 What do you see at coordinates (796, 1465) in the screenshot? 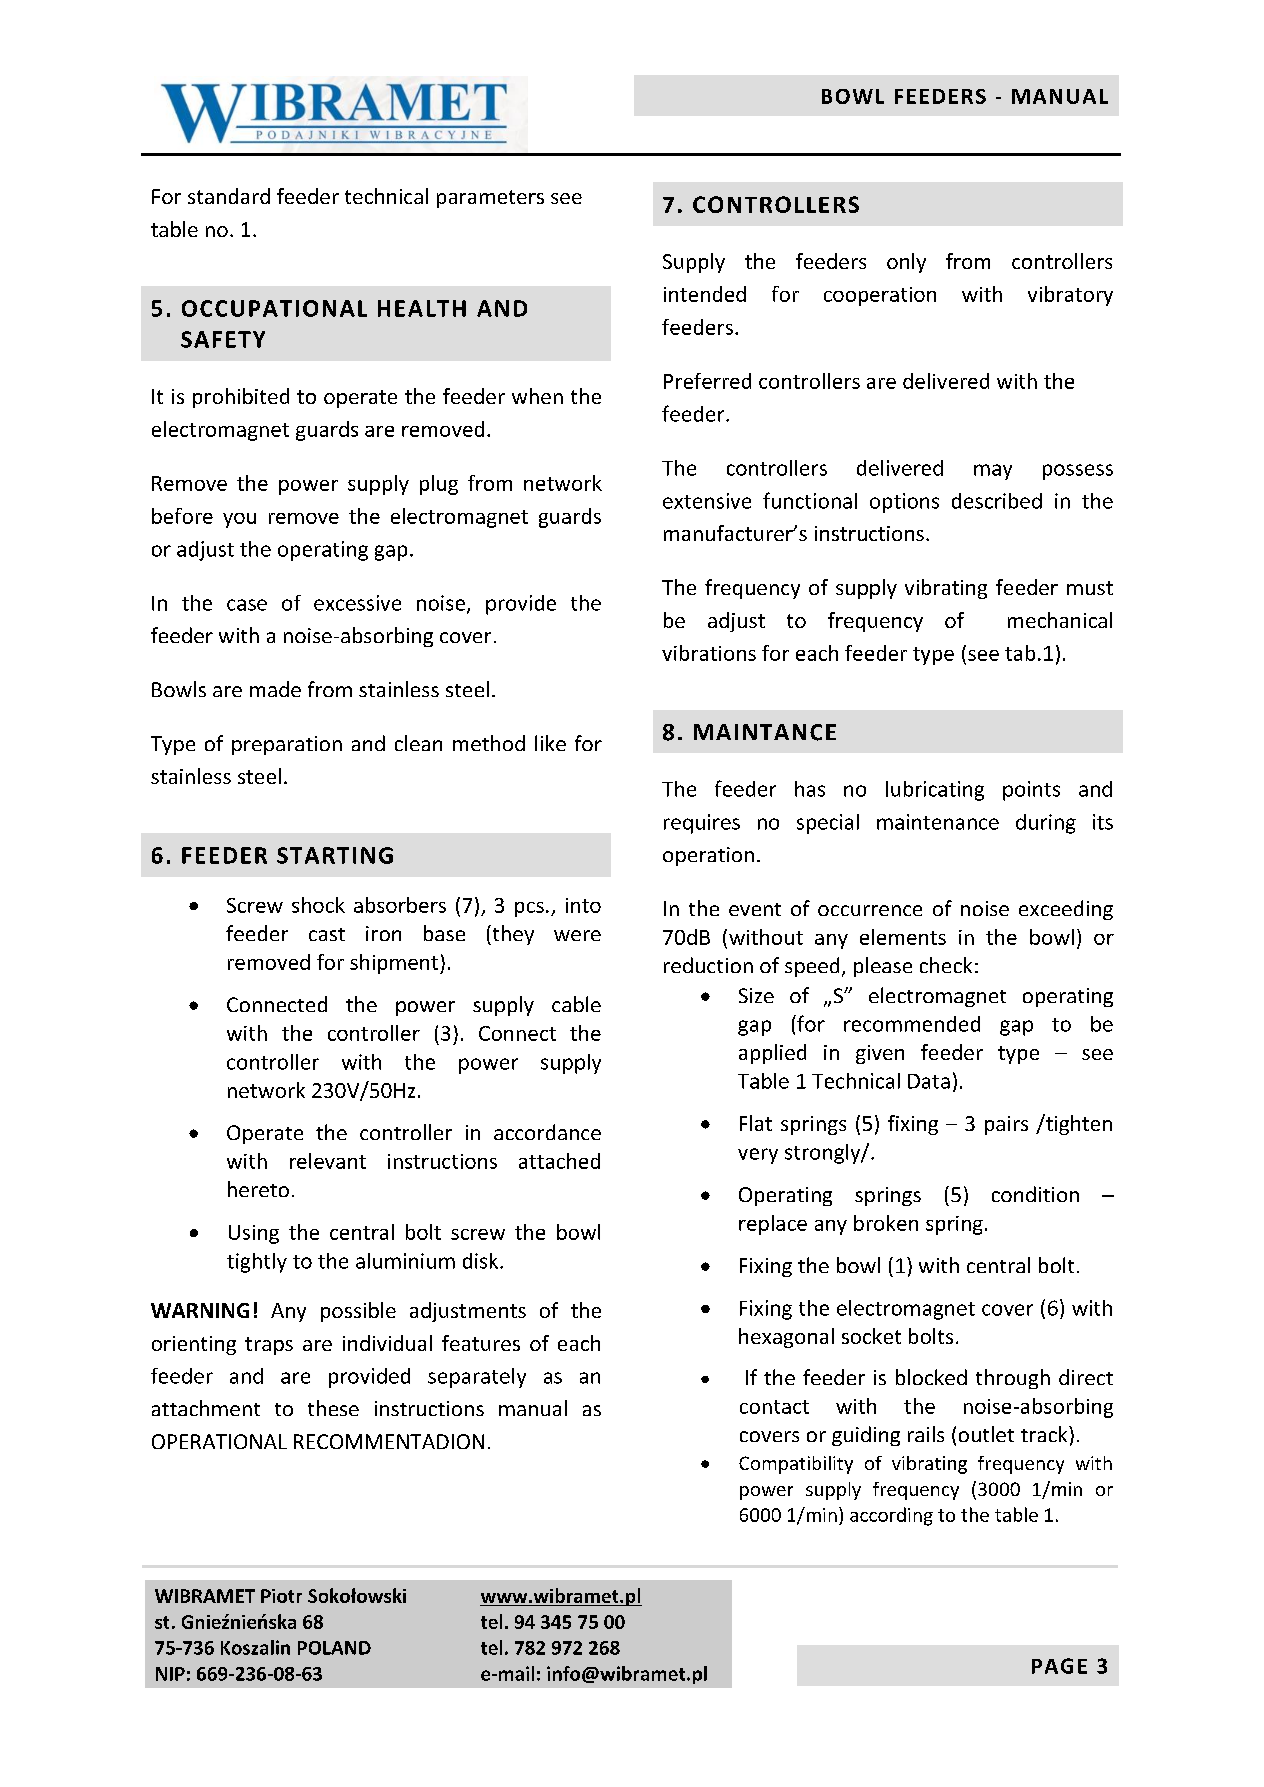
I see `Compatibility` at bounding box center [796, 1465].
